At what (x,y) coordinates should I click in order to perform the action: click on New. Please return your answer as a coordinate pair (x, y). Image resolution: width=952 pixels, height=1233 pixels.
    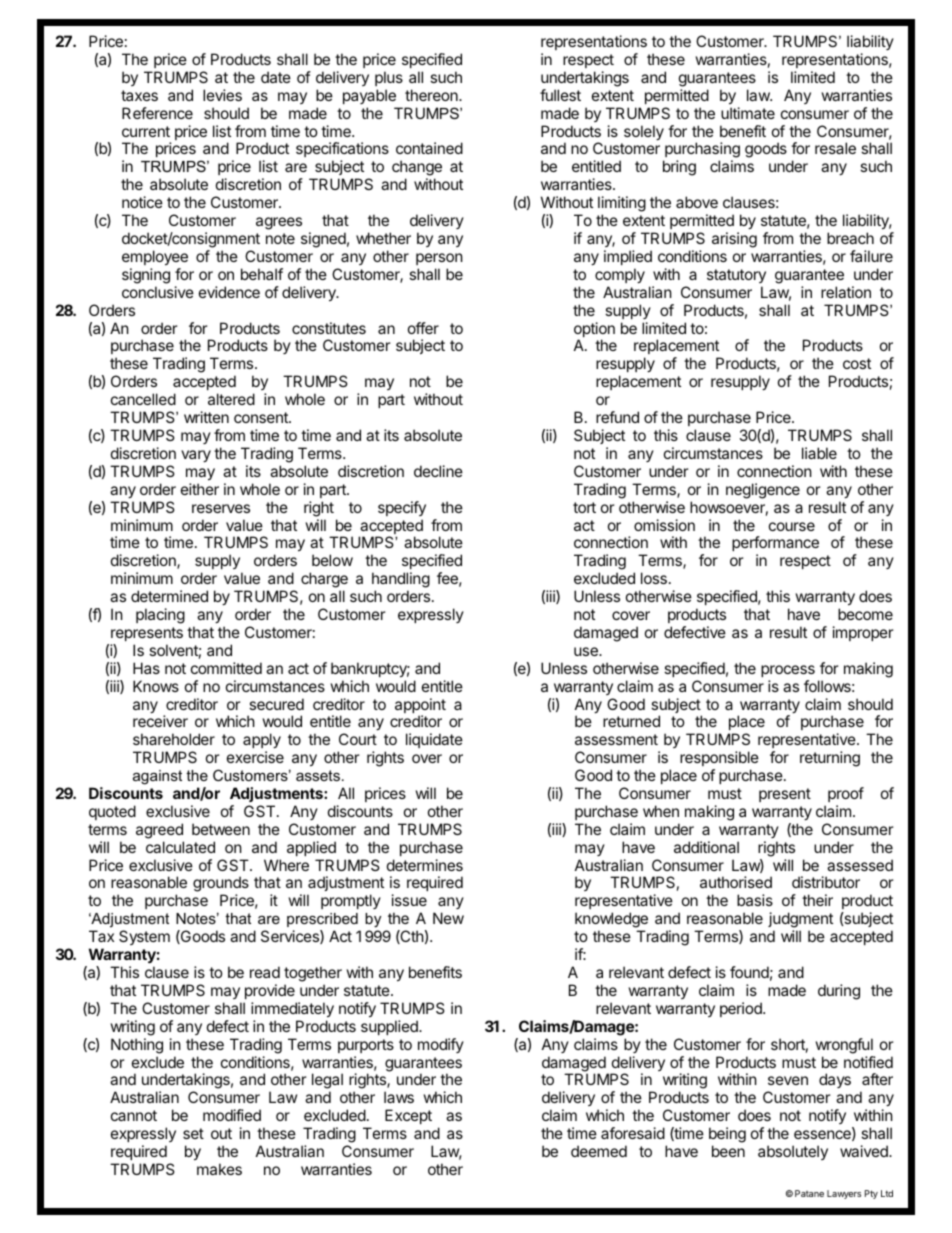
    Looking at the image, I should click on (448, 918).
